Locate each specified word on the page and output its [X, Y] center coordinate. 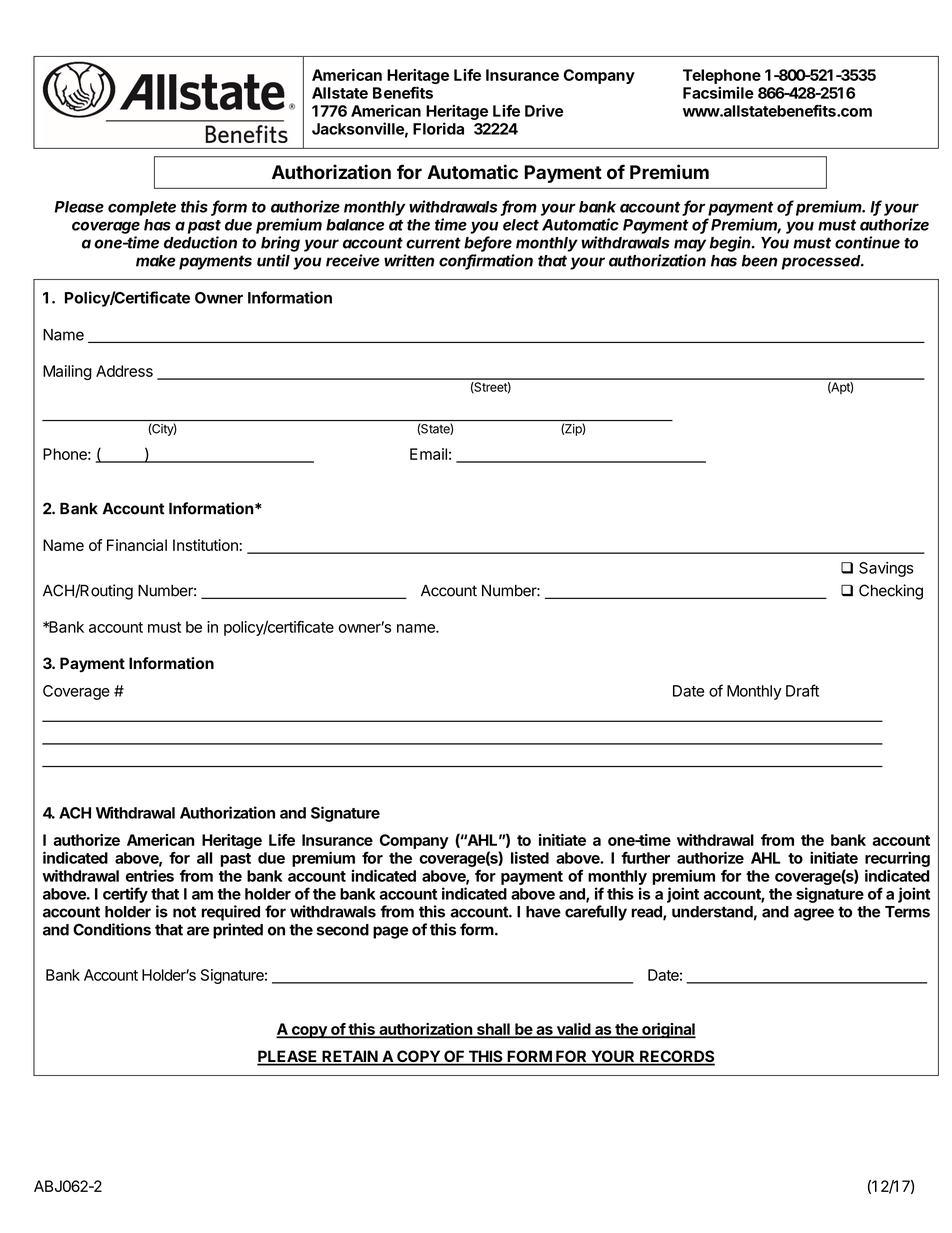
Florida [438, 128]
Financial [137, 545]
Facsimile [718, 92]
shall [493, 1030]
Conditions [112, 929]
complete [142, 208]
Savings [886, 569]
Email [428, 454]
